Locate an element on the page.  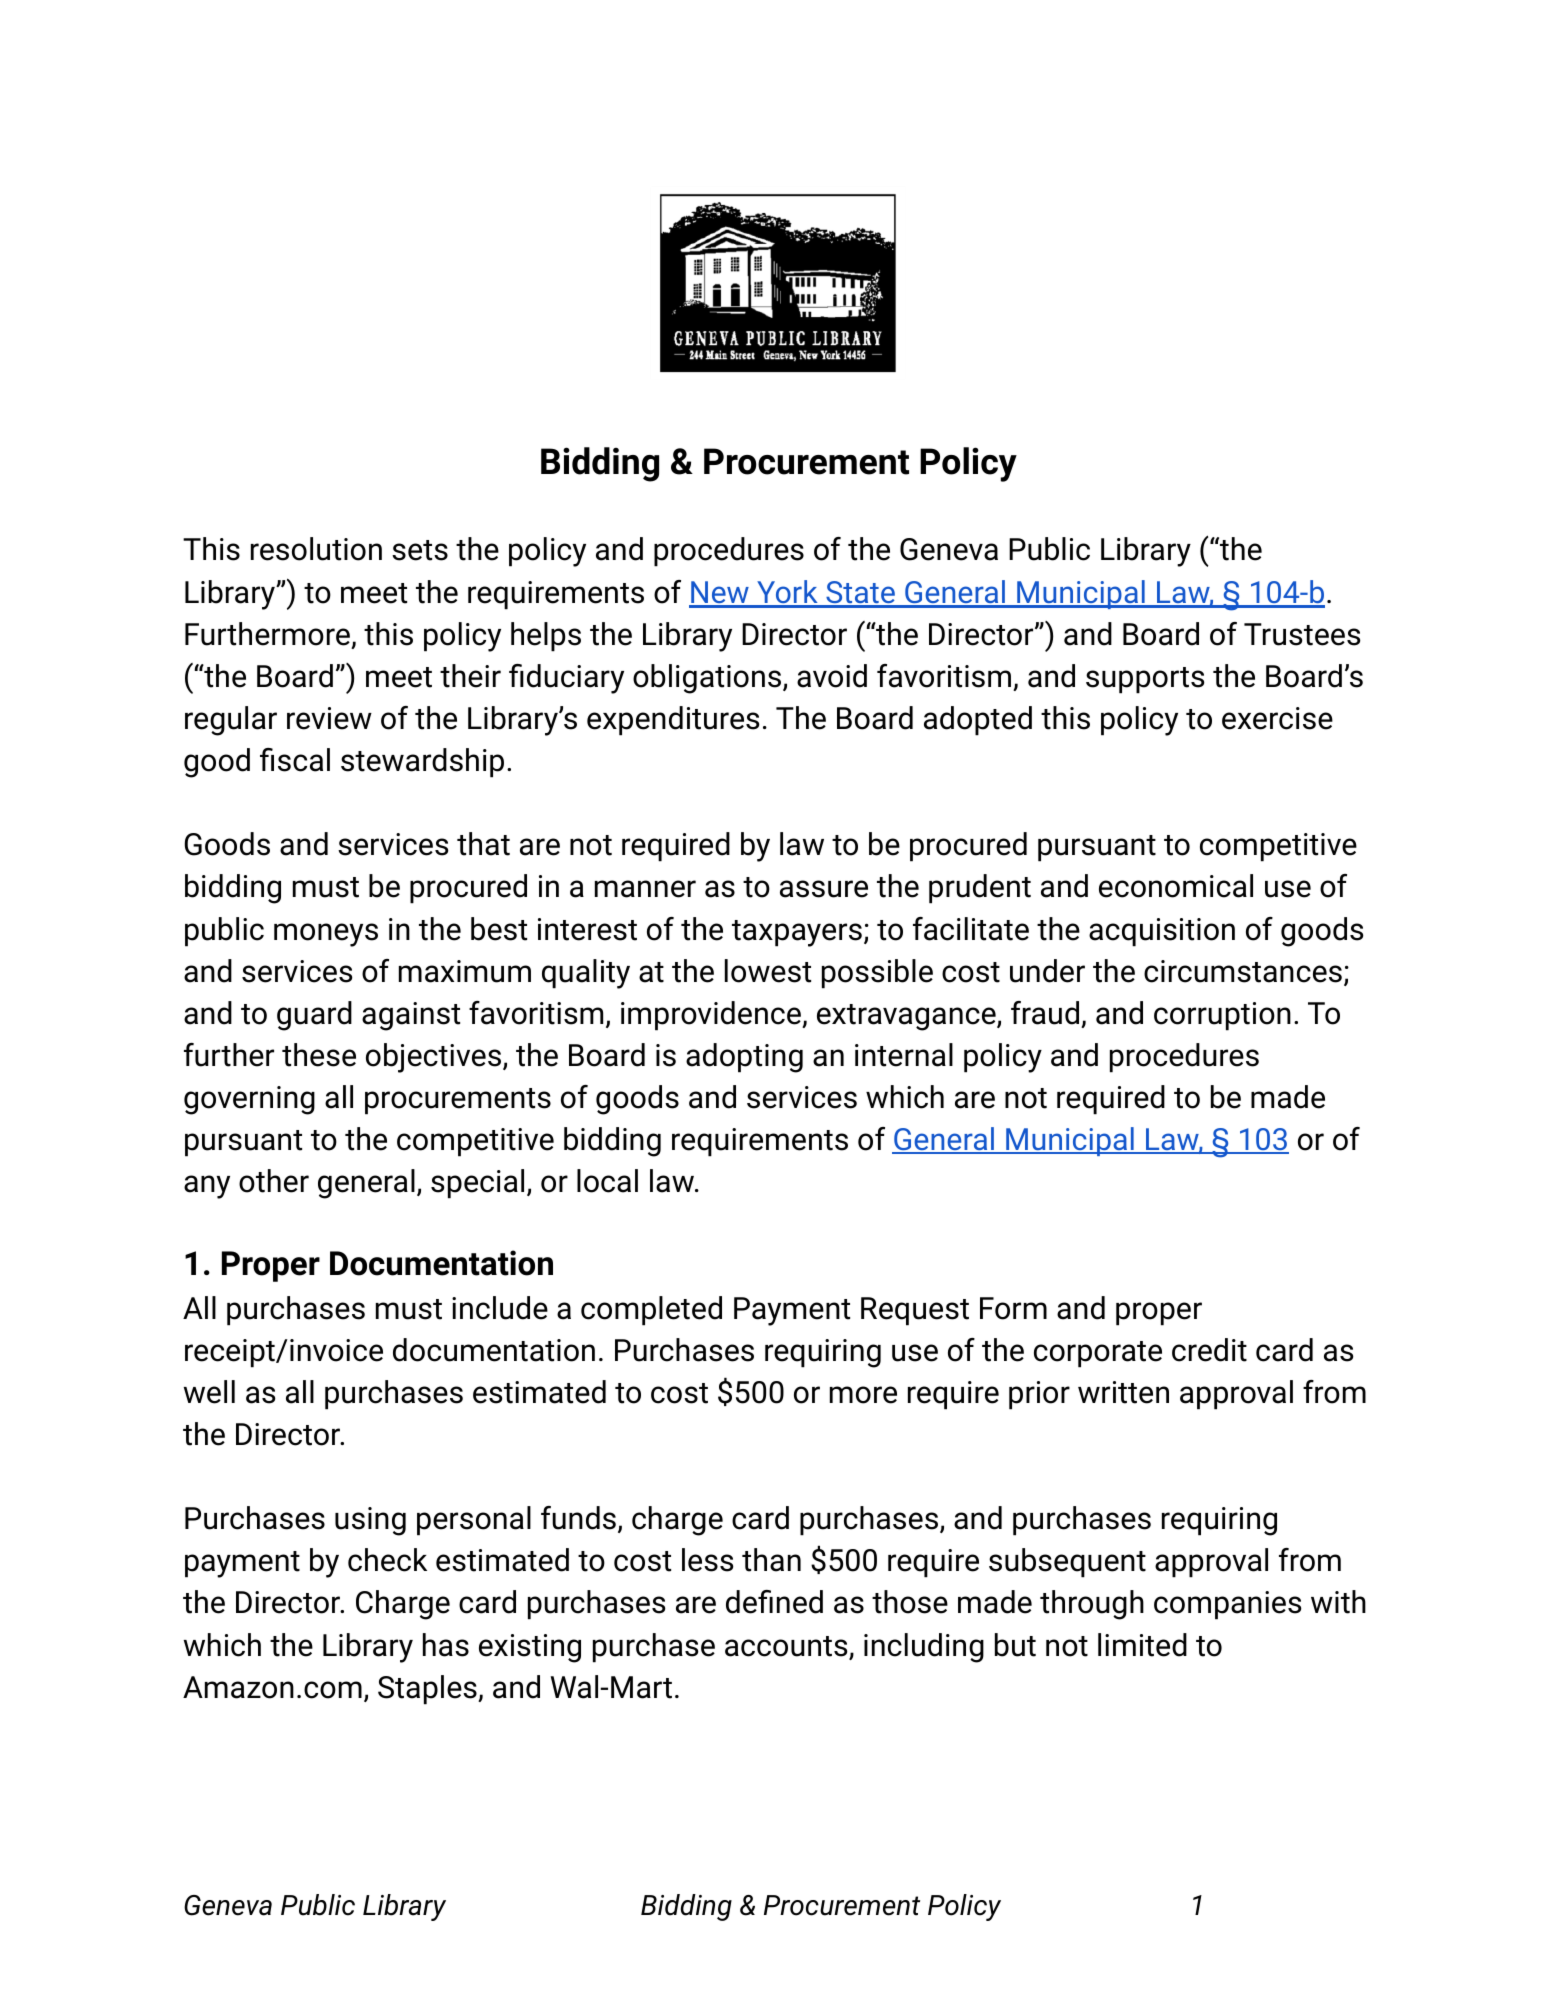
Staples is located at coordinates (428, 1690).
